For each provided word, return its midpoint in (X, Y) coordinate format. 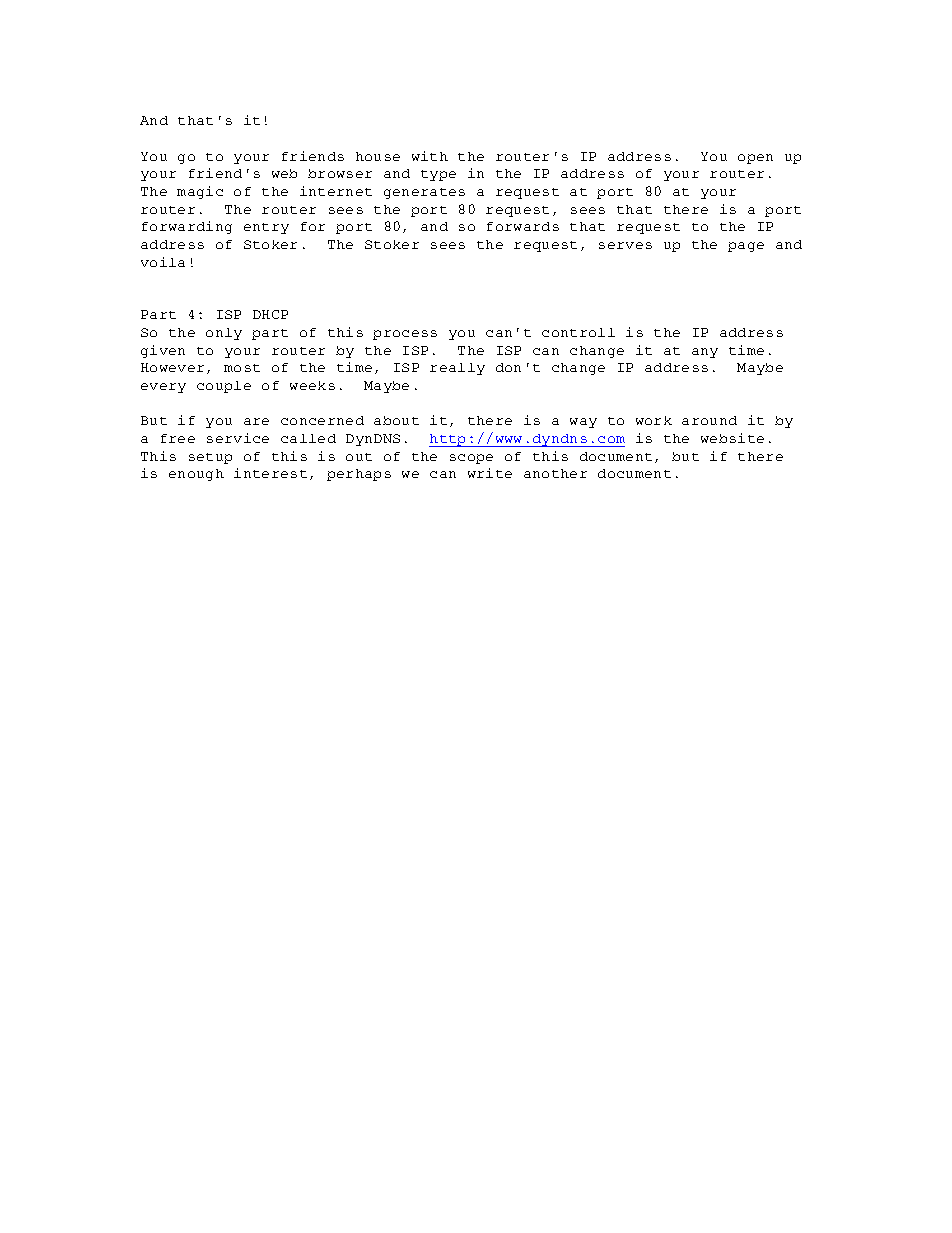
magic (200, 192)
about (396, 420)
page (746, 247)
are (256, 421)
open (755, 159)
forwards (523, 226)
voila (163, 262)
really (457, 369)
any (705, 353)
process (405, 335)
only (224, 334)
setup (210, 458)
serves (625, 245)
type (438, 175)
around (709, 420)
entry (266, 228)
